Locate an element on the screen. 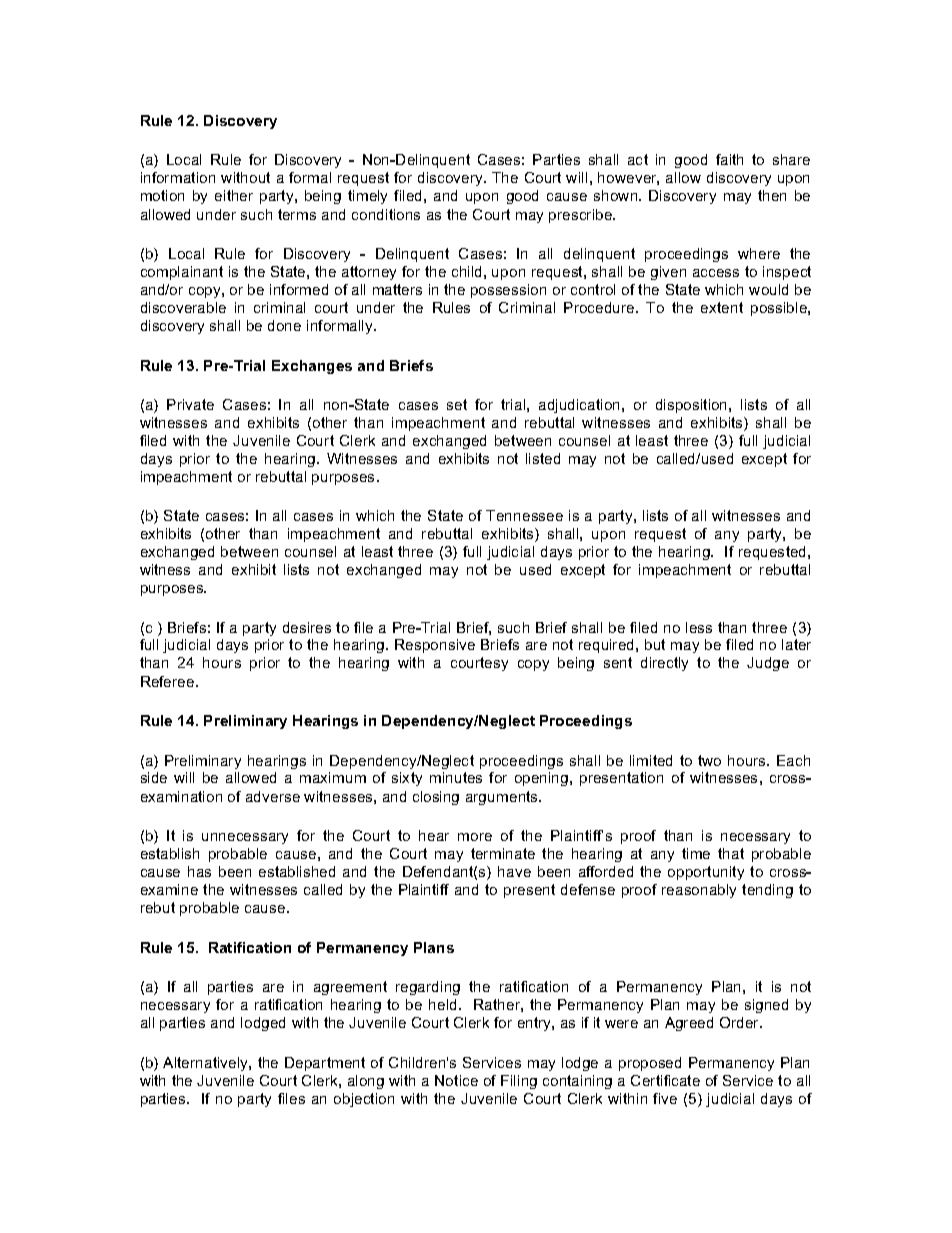  faith is located at coordinates (729, 159).
